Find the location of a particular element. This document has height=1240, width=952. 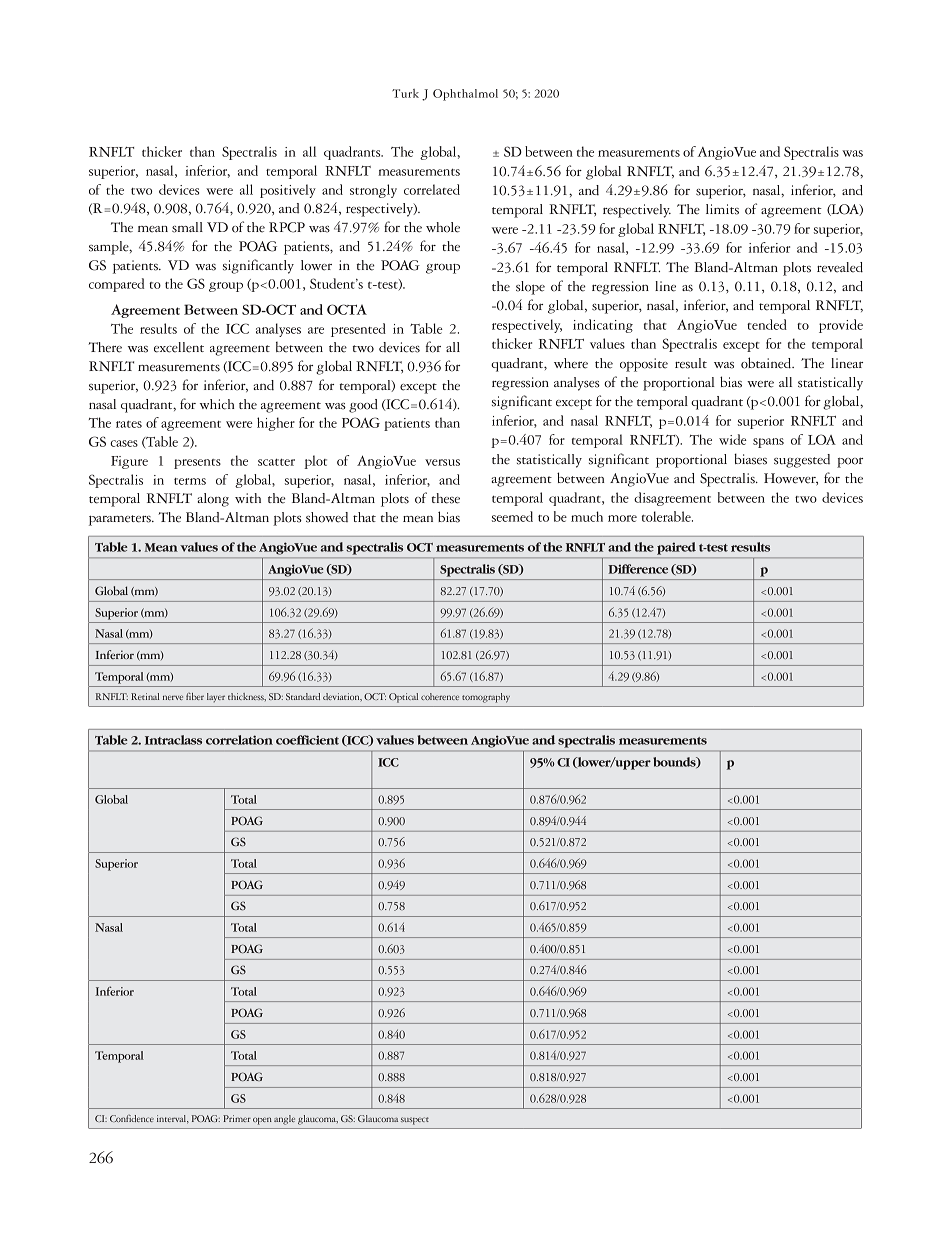

limits is located at coordinates (722, 209).
